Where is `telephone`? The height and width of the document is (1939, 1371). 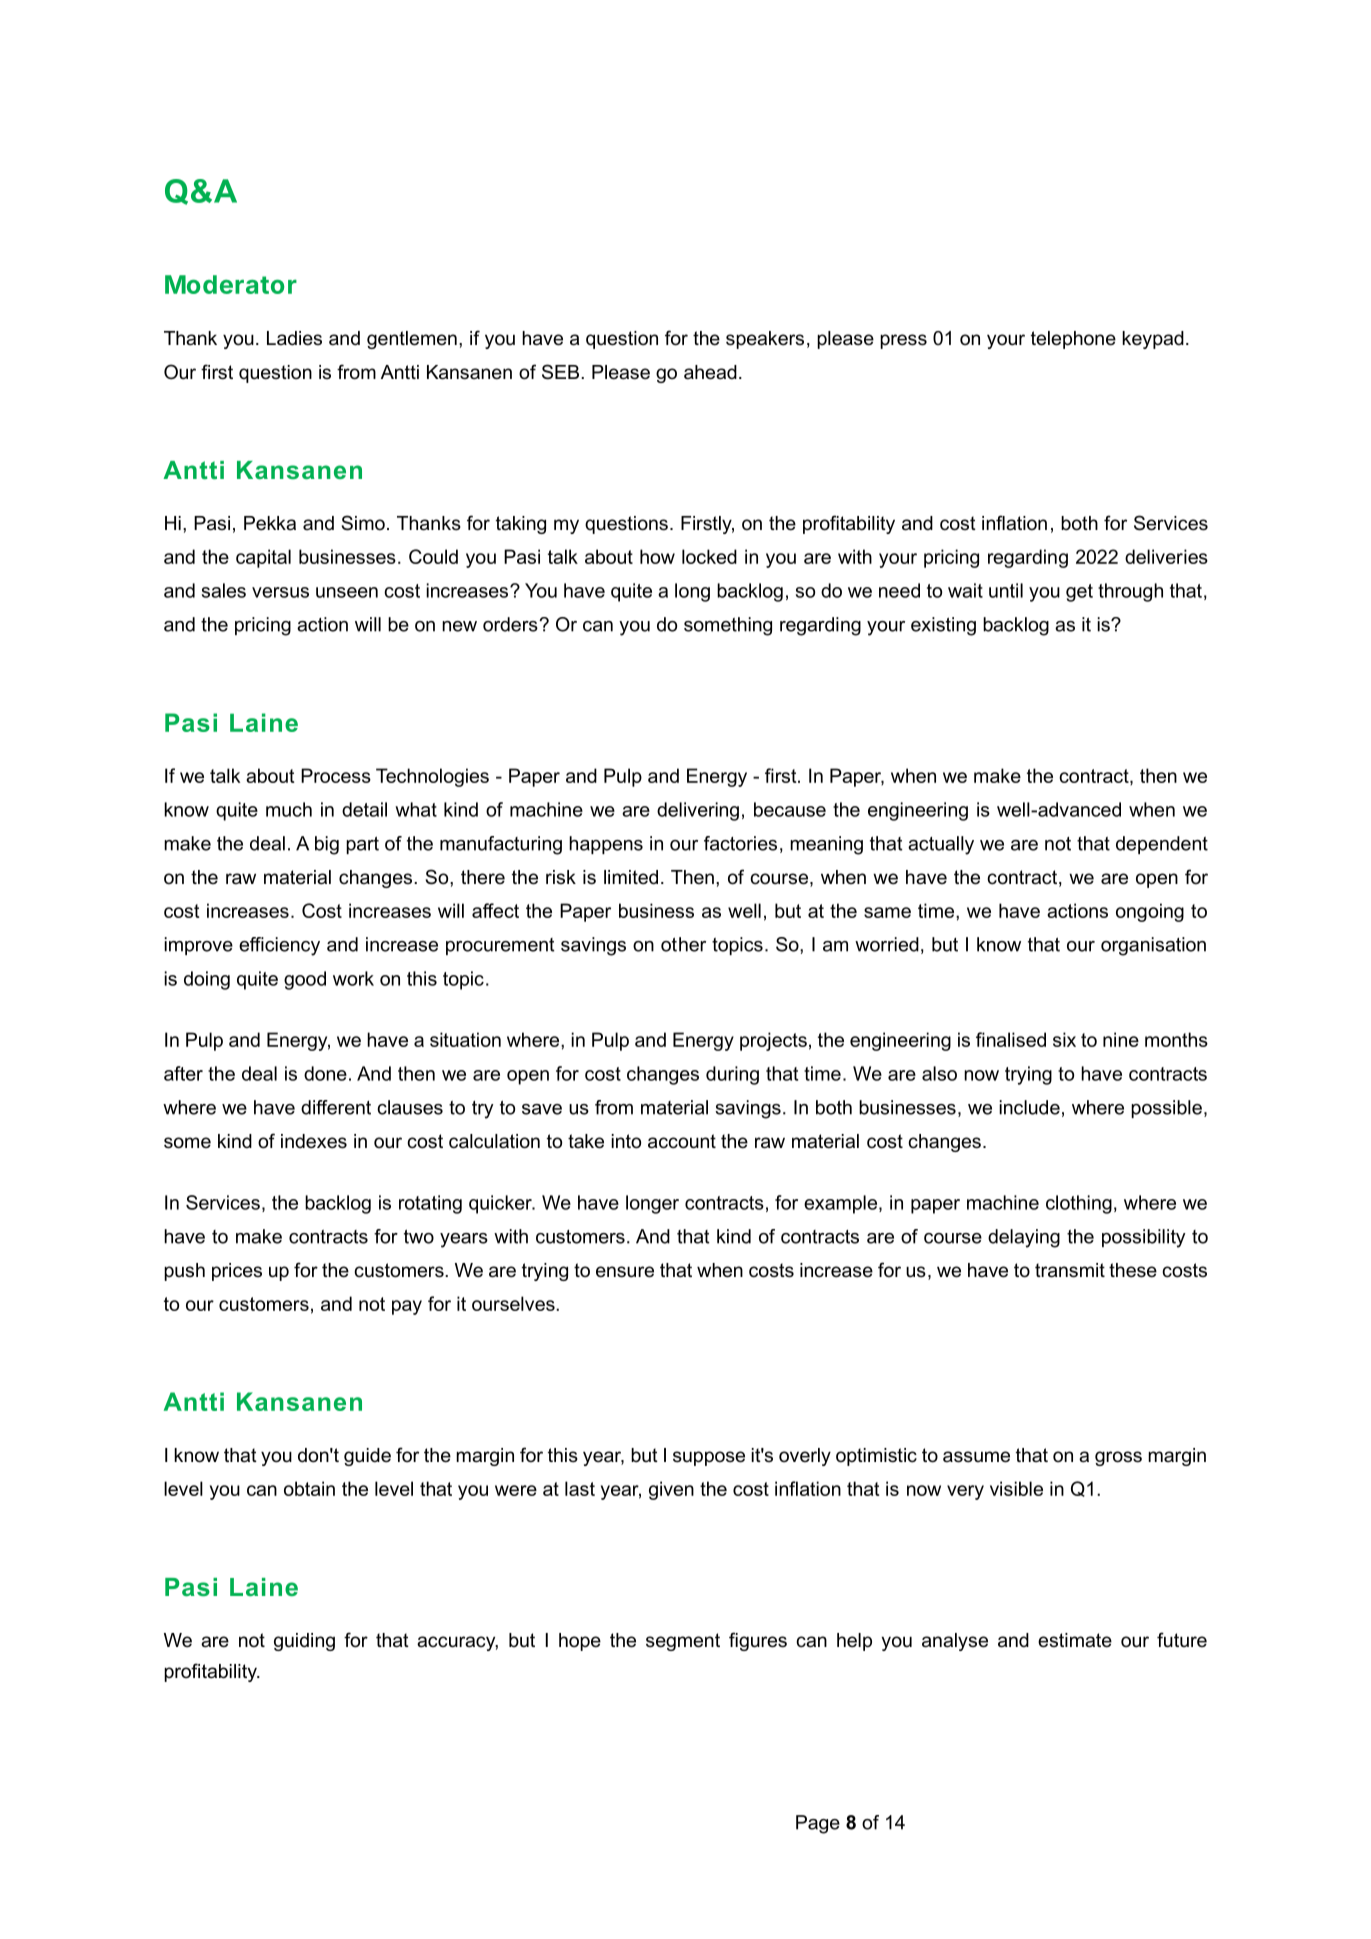
telephone is located at coordinates (1073, 340).
